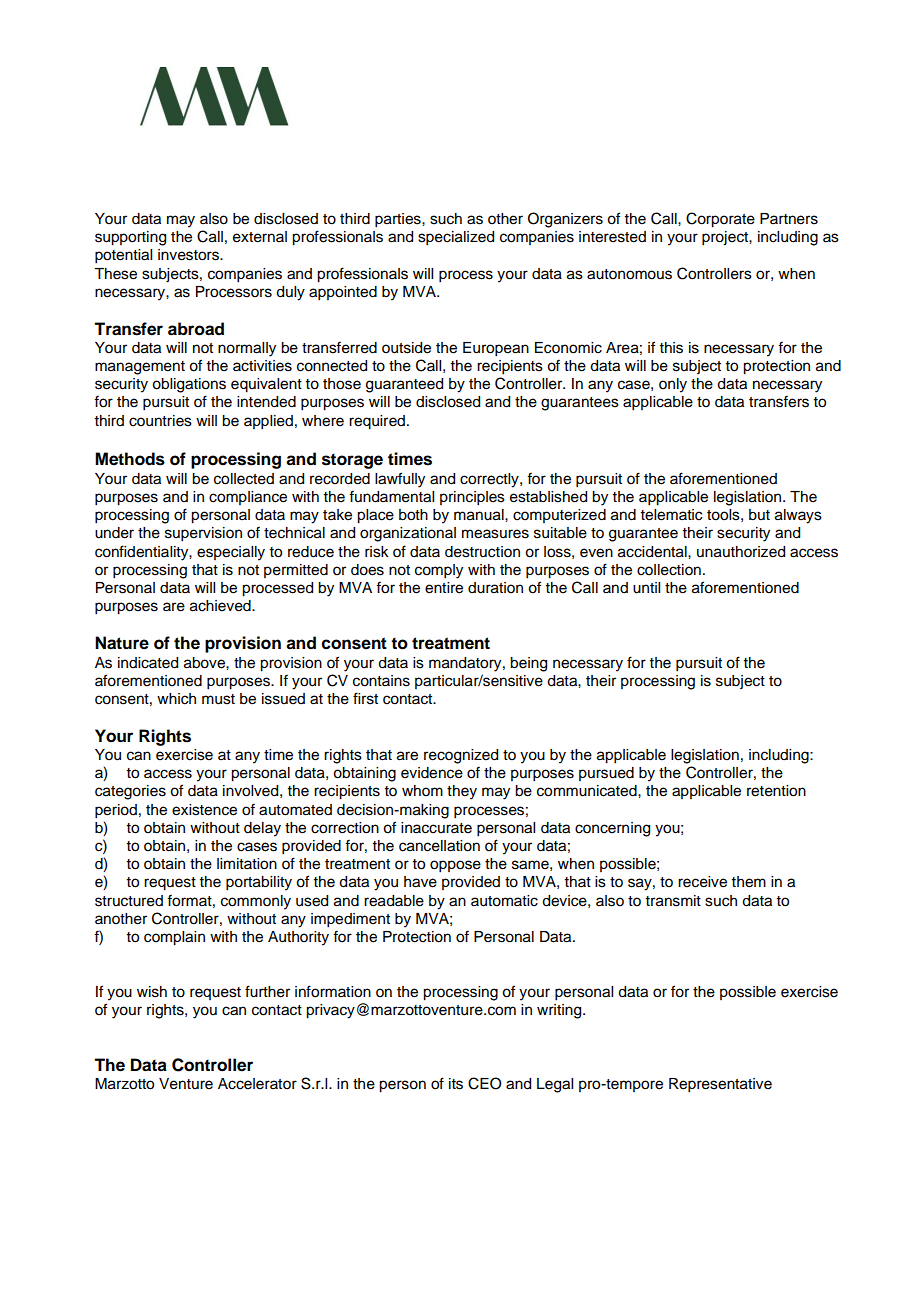 The height and width of the screenshot is (1309, 924). What do you see at coordinates (720, 220) in the screenshot?
I see `Corporate` at bounding box center [720, 220].
